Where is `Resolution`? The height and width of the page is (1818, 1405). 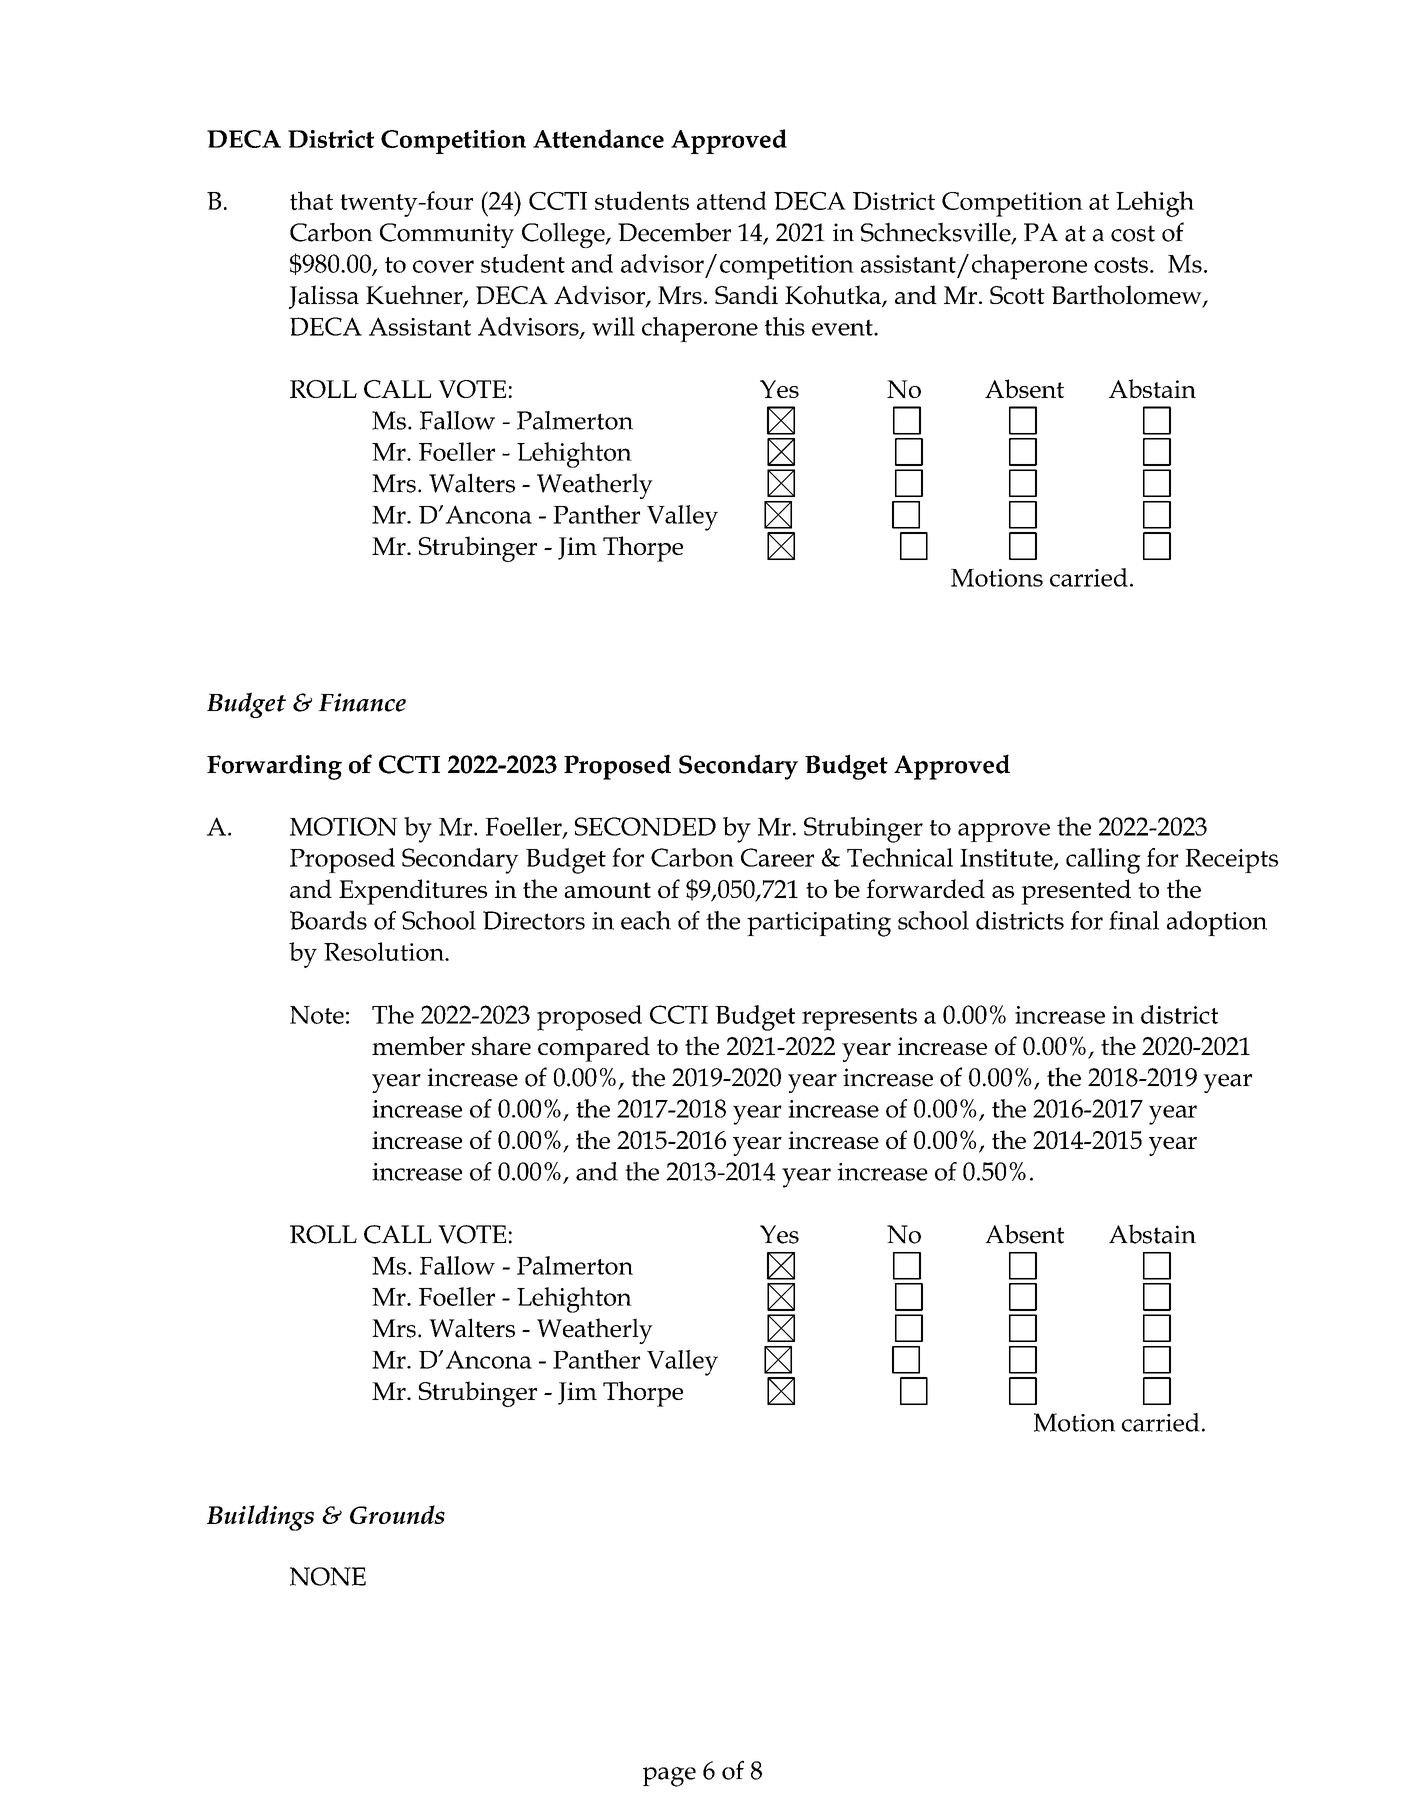 Resolution is located at coordinates (385, 951).
